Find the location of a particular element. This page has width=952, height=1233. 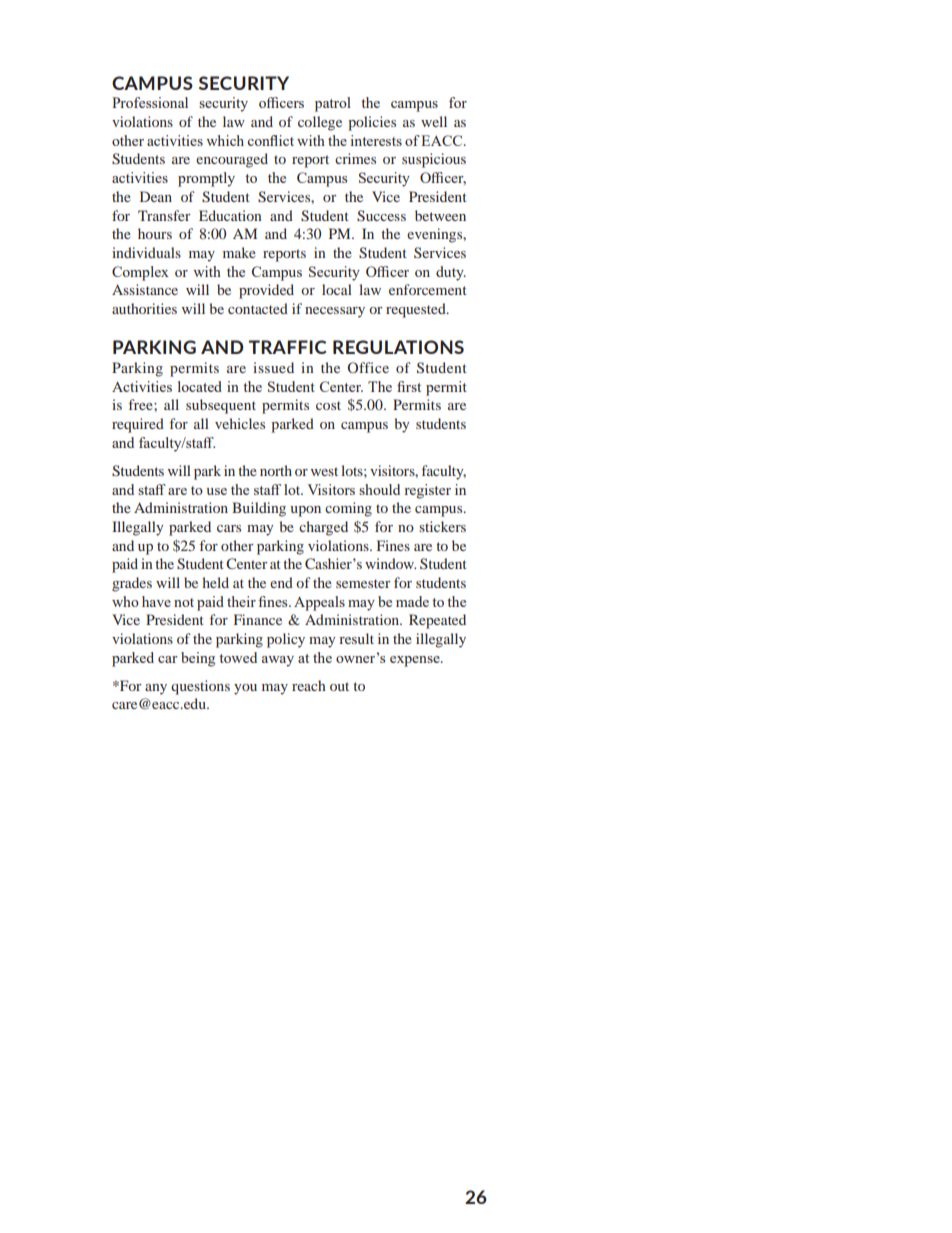

any is located at coordinates (156, 689).
